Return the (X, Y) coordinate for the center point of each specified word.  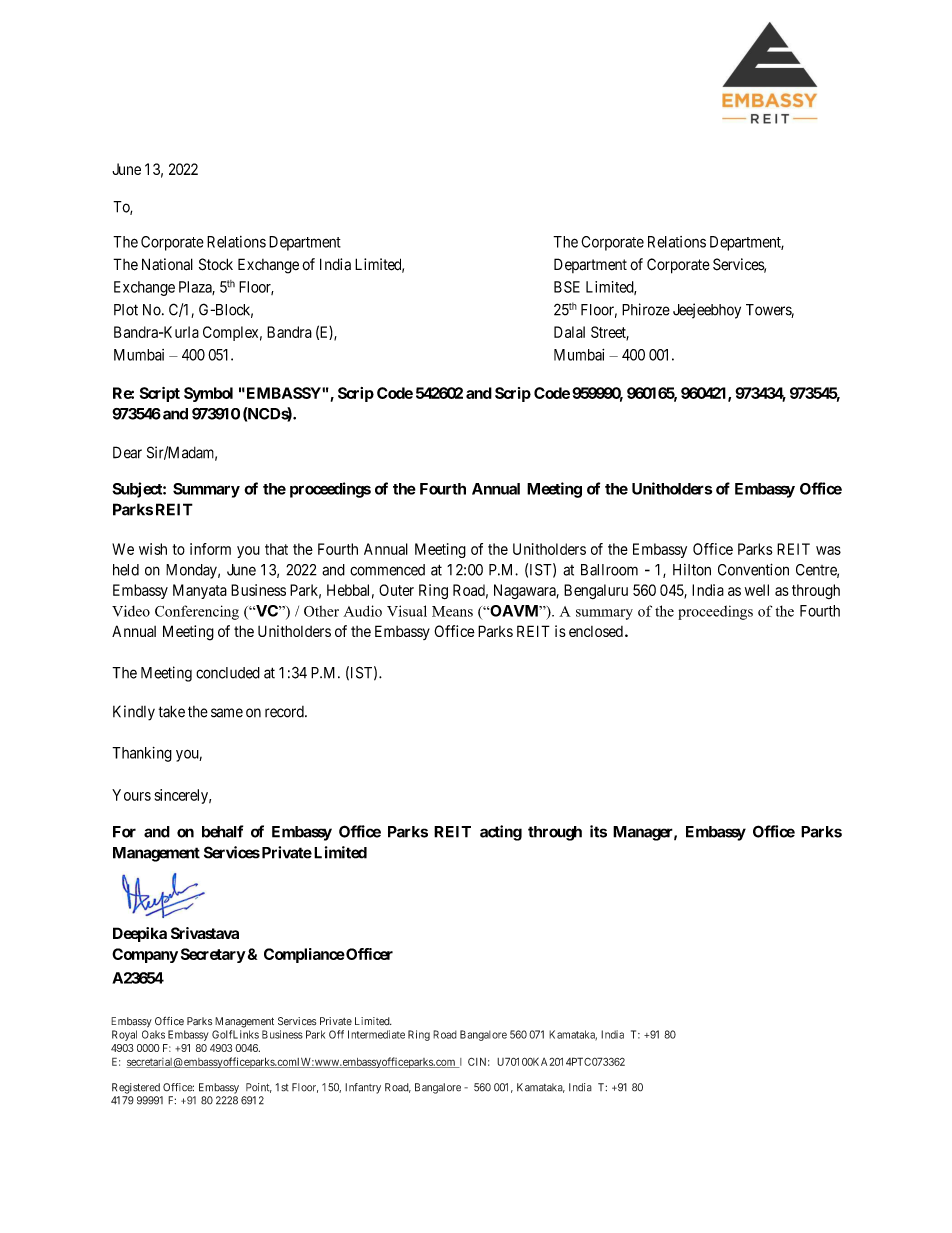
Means (452, 611)
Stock (216, 264)
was (828, 550)
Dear (127, 452)
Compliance (304, 955)
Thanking (142, 754)
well (757, 590)
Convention (753, 569)
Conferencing (197, 612)
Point (259, 1088)
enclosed (596, 631)
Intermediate (376, 1034)
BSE (567, 287)
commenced (387, 570)
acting (501, 833)
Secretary (213, 955)
